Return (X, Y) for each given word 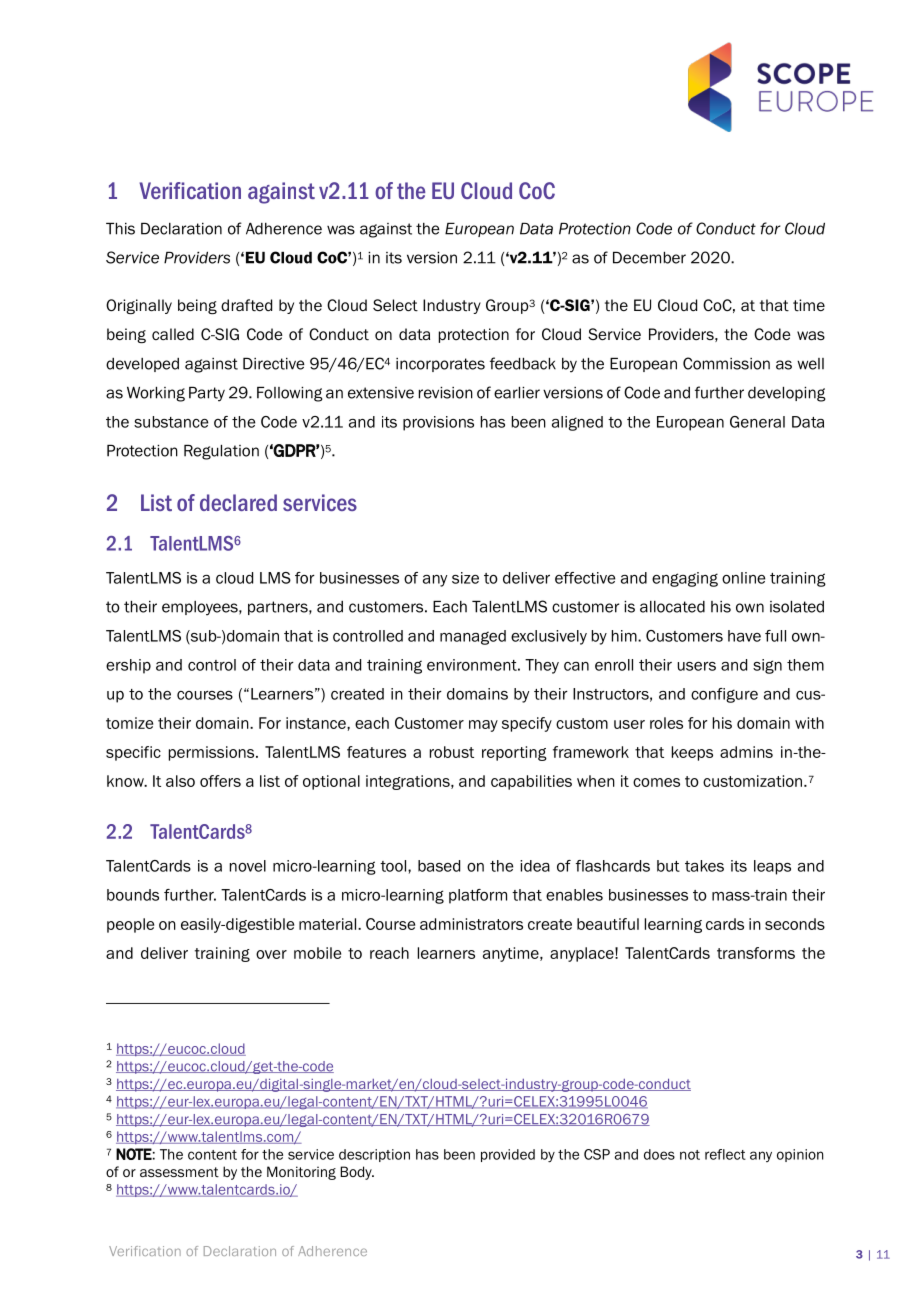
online (744, 578)
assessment (179, 1172)
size (465, 578)
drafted (246, 305)
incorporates (440, 365)
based (439, 866)
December (649, 258)
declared (238, 502)
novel (248, 866)
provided (508, 1155)
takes (704, 866)
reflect (725, 1154)
